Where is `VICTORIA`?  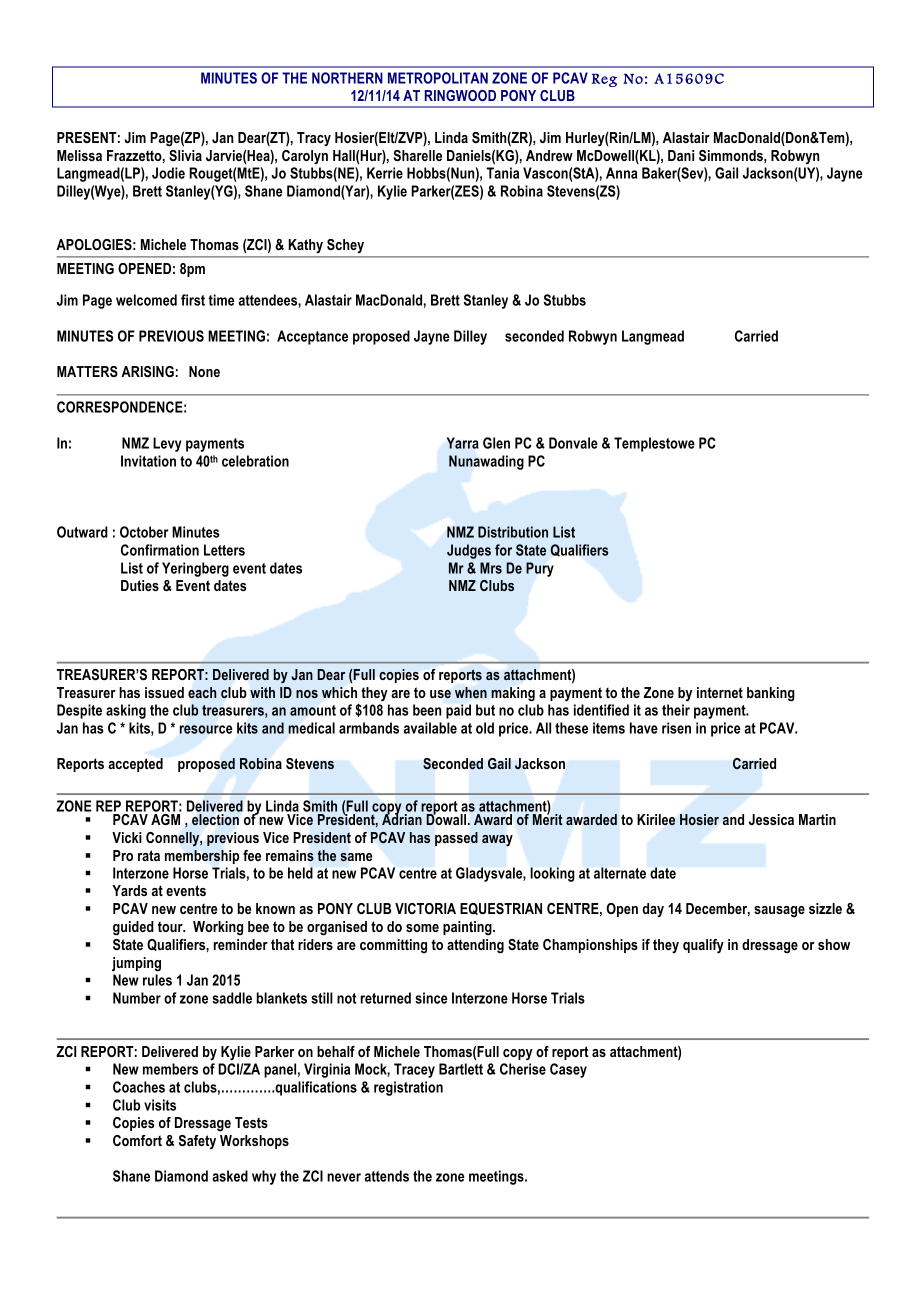 VICTORIA is located at coordinates (425, 908).
